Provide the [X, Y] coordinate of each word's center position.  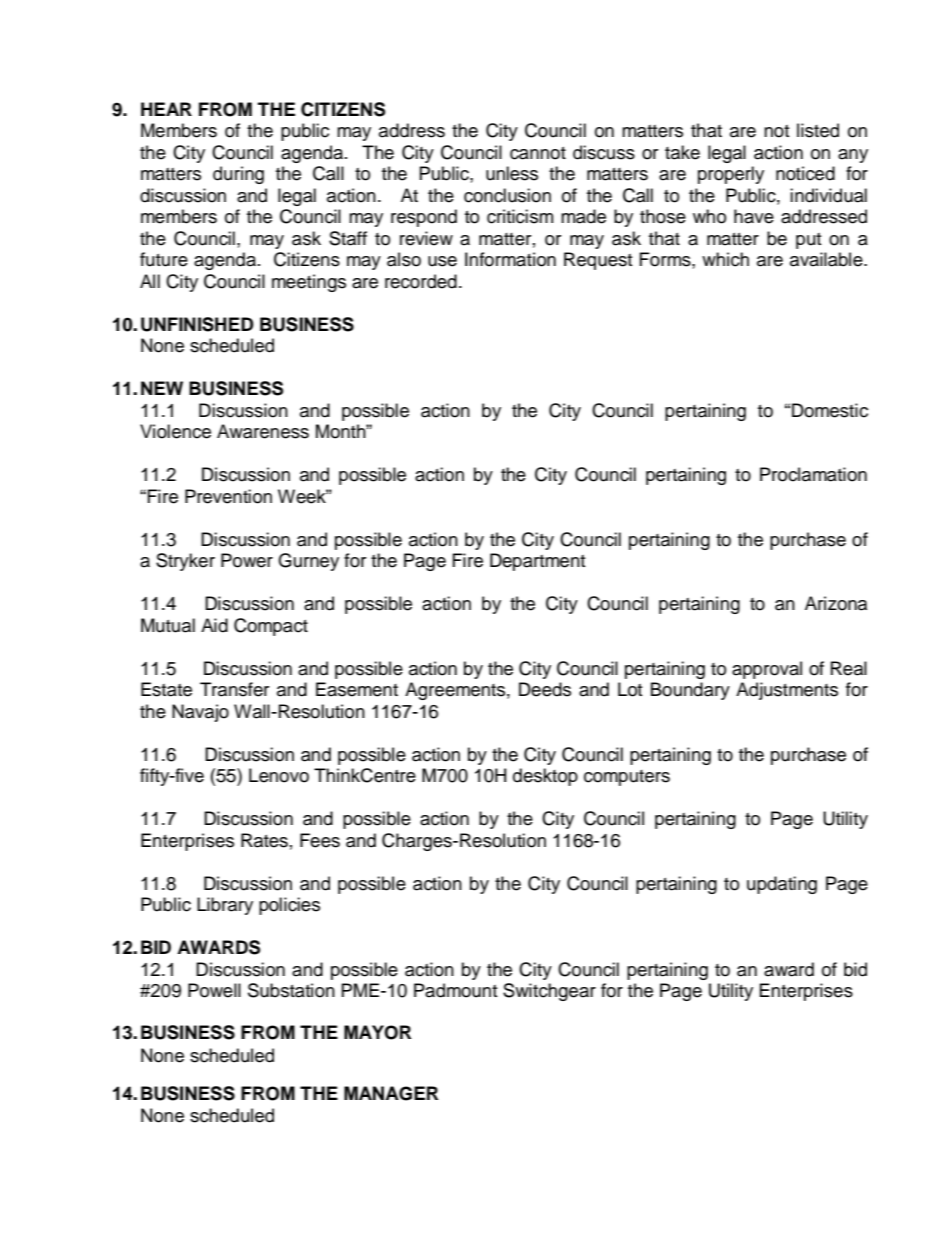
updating [782, 885]
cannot [538, 153]
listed [818, 130]
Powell [214, 990]
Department [537, 562]
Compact [271, 627]
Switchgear [549, 992]
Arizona [836, 603]
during [238, 175]
